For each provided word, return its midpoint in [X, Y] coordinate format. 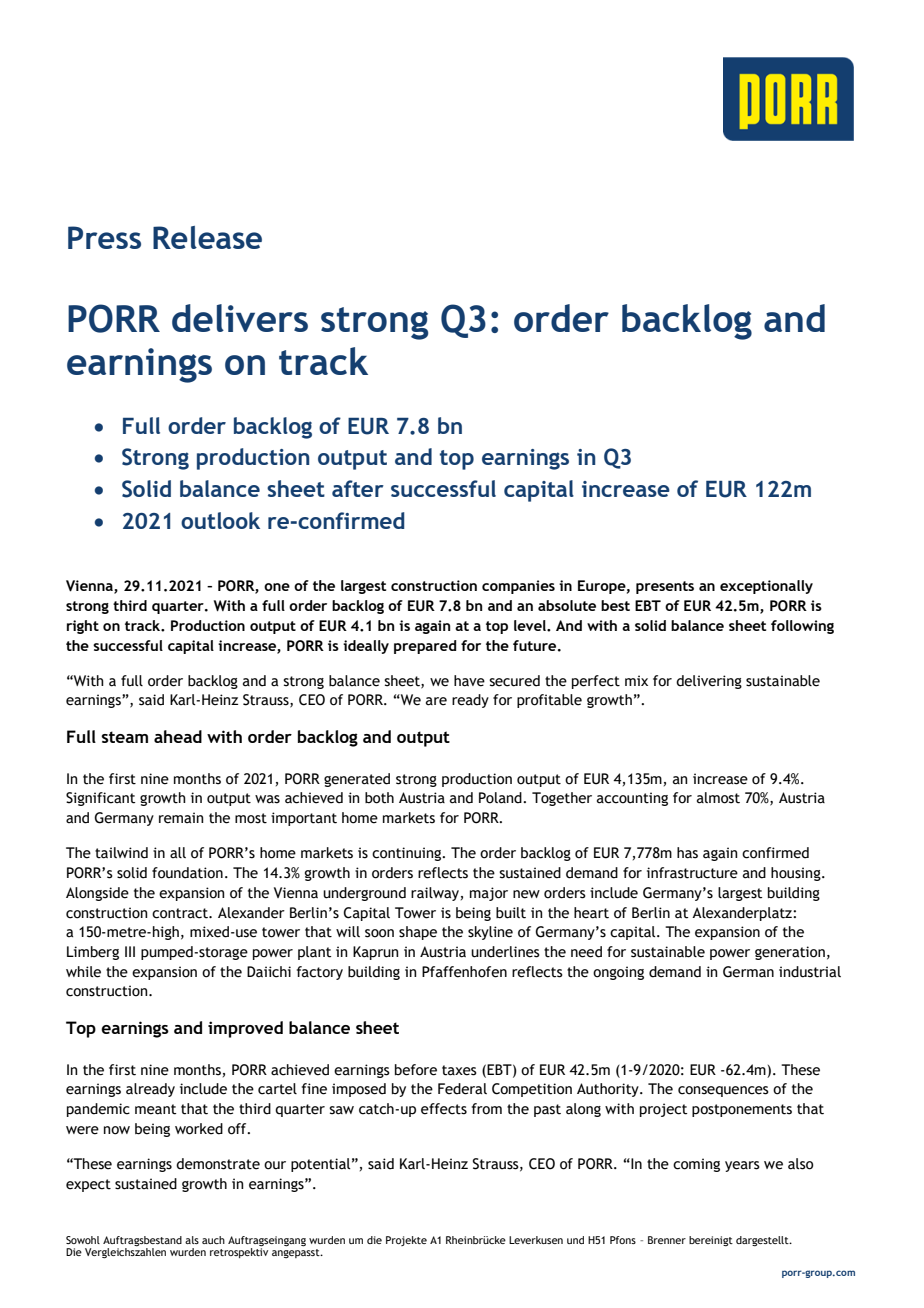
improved [245, 1029]
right [83, 627]
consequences [723, 1091]
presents [665, 587]
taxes [459, 1070]
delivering [709, 682]
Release [207, 237]
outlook [220, 520]
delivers [240, 318]
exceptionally [766, 587]
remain [181, 818]
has [687, 853]
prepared [425, 647]
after [358, 488]
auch [213, 1240]
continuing [408, 854]
